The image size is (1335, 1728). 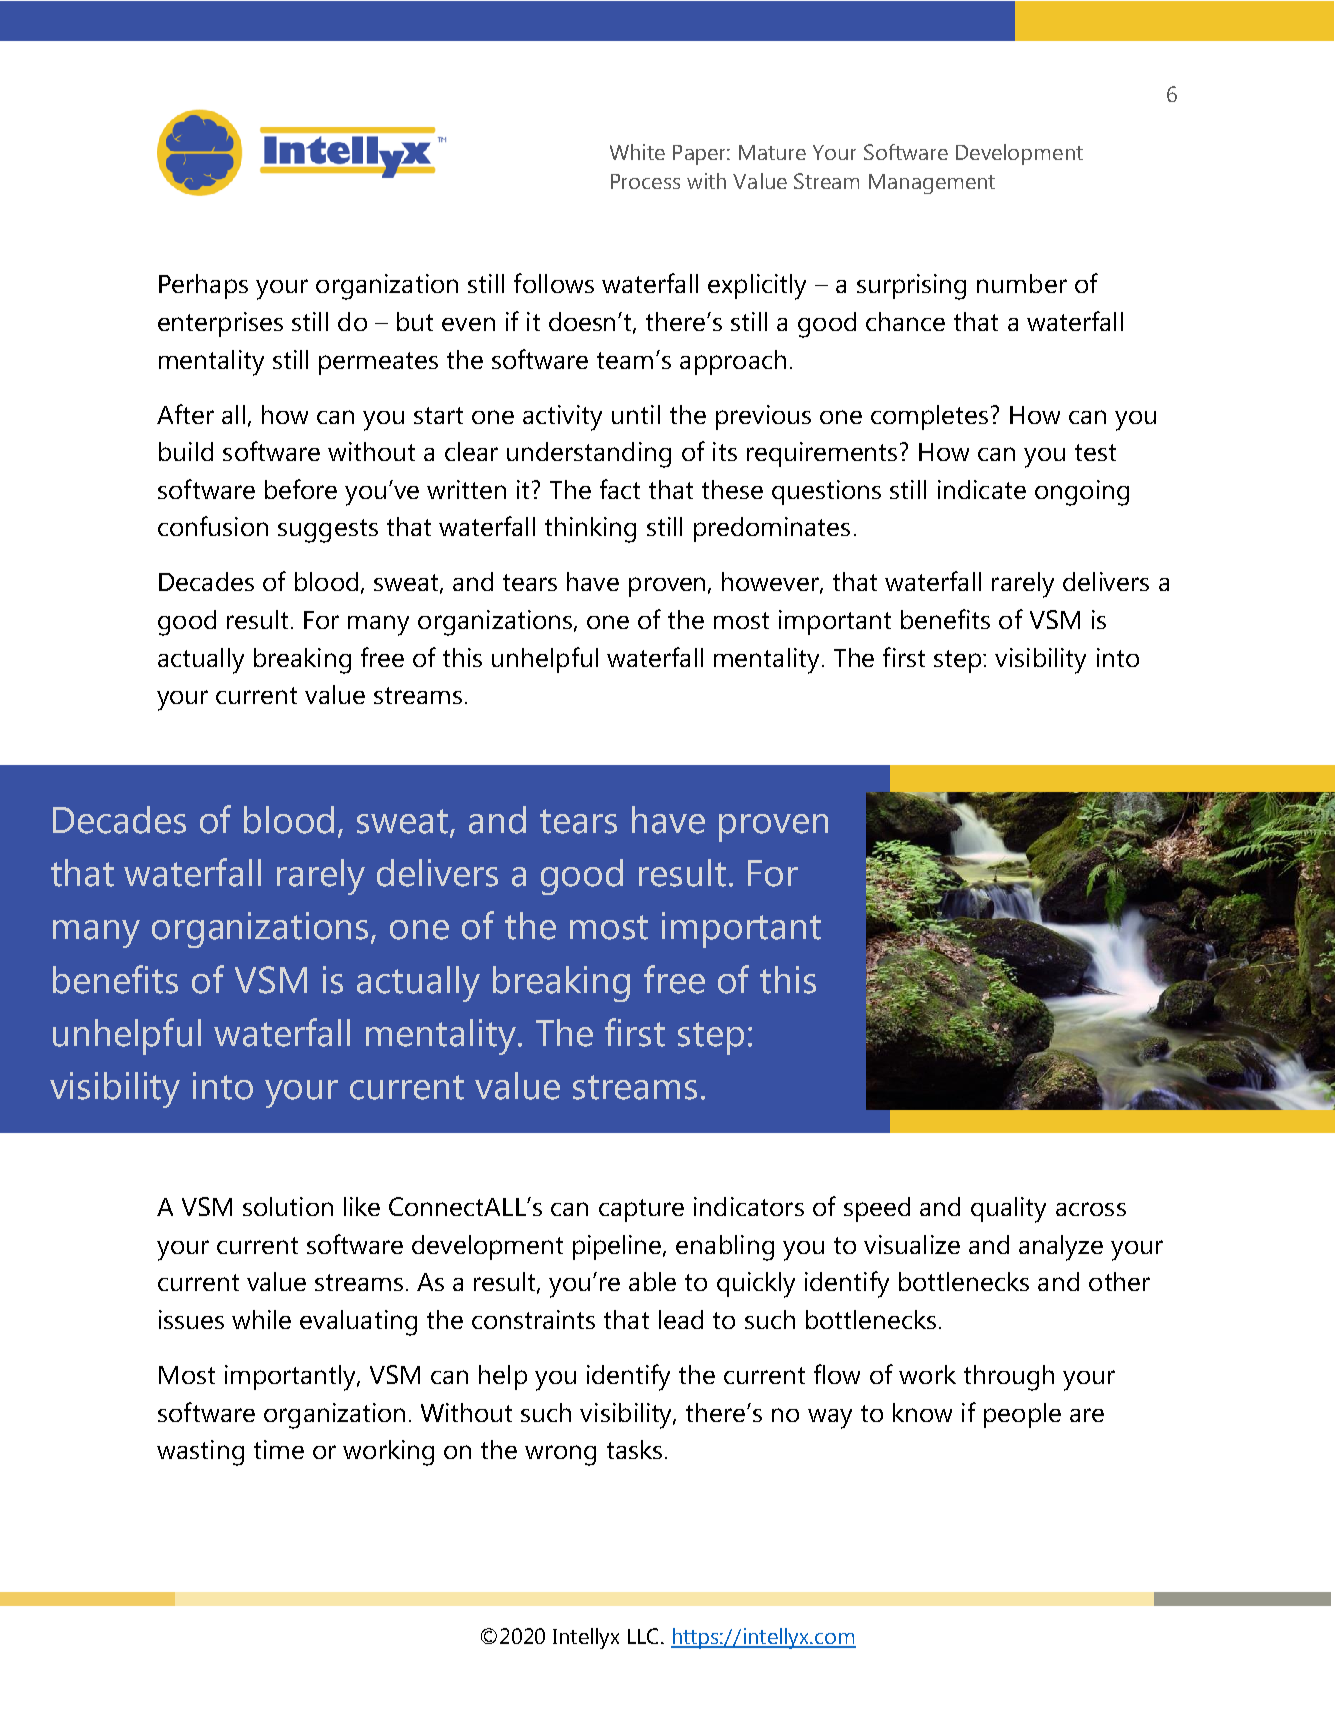 I want to click on Management, so click(x=932, y=184).
